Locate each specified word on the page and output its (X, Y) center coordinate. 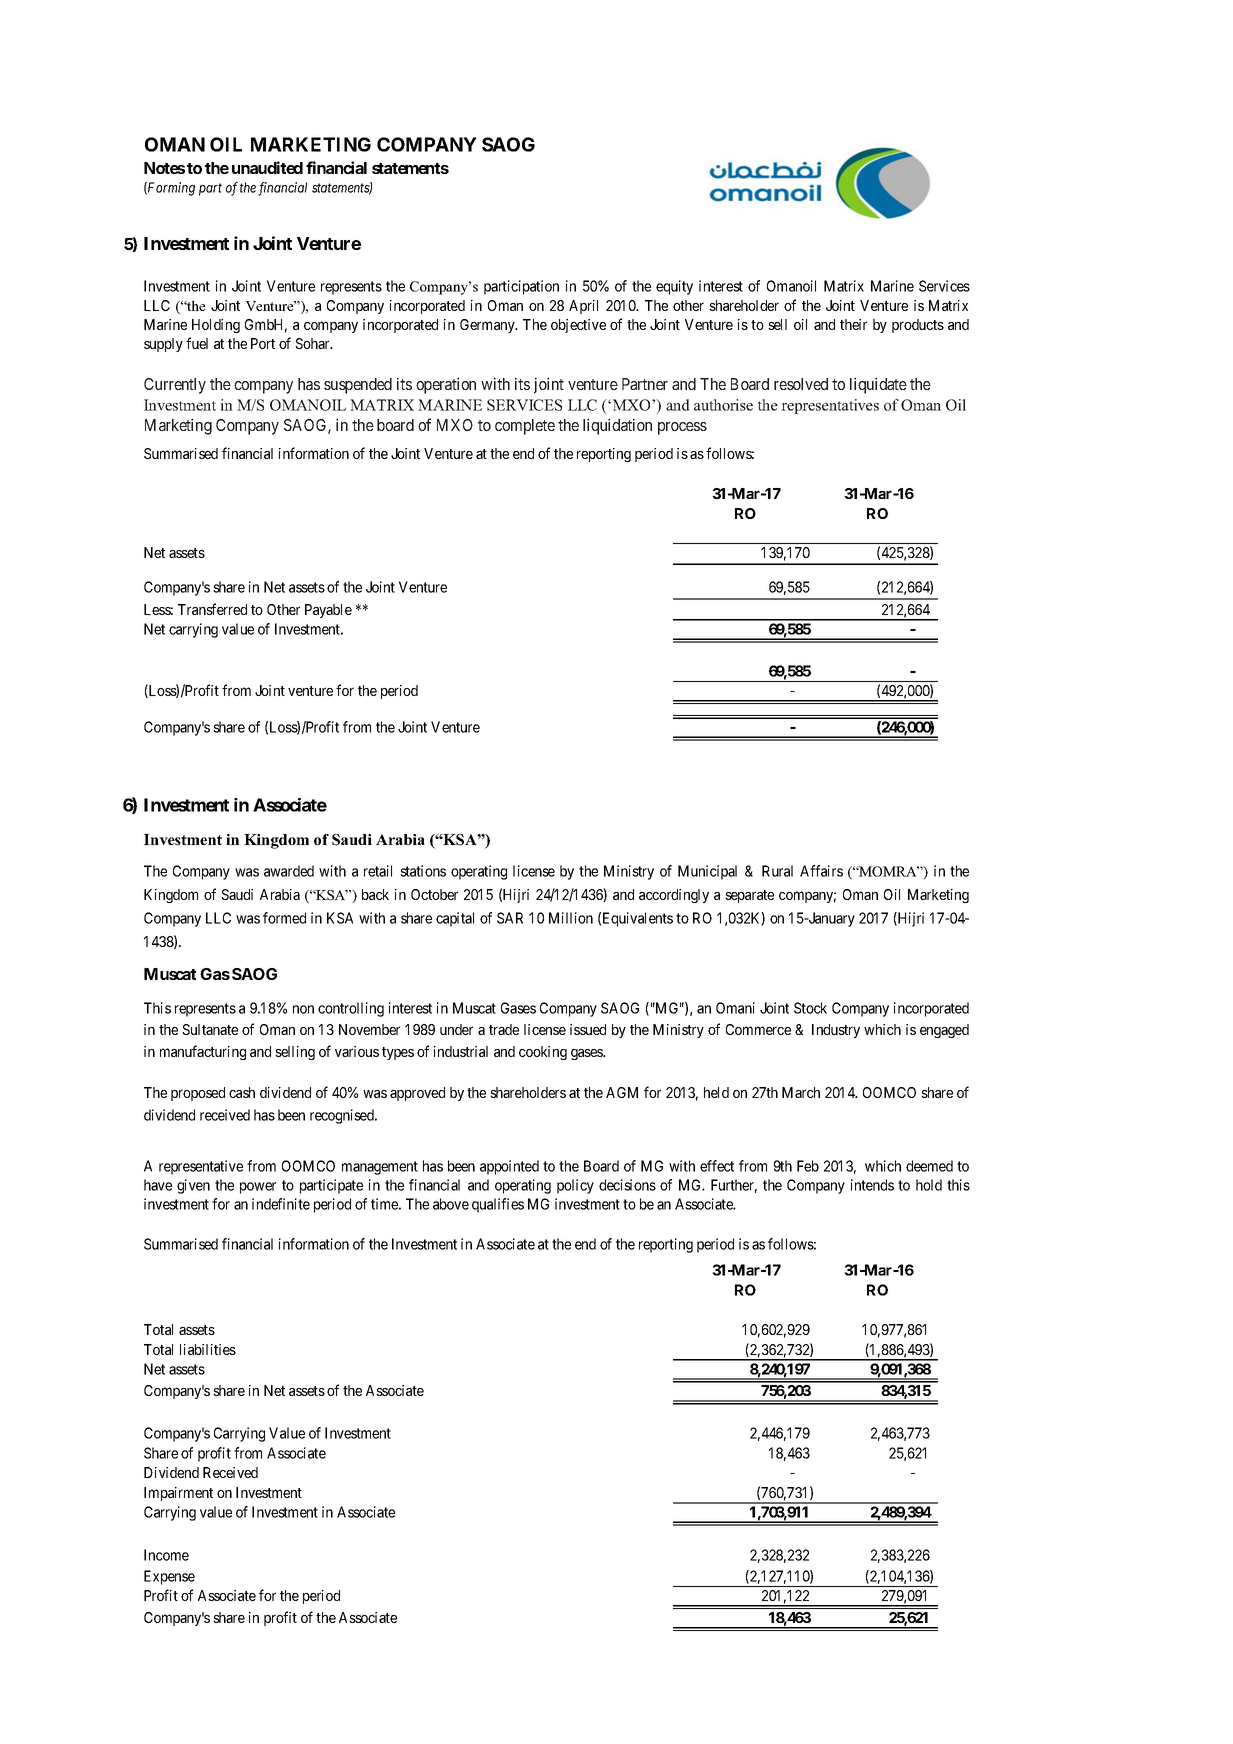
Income (166, 1555)
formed (284, 918)
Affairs (821, 871)
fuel (197, 343)
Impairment (178, 1494)
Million (571, 918)
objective (578, 326)
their (853, 324)
